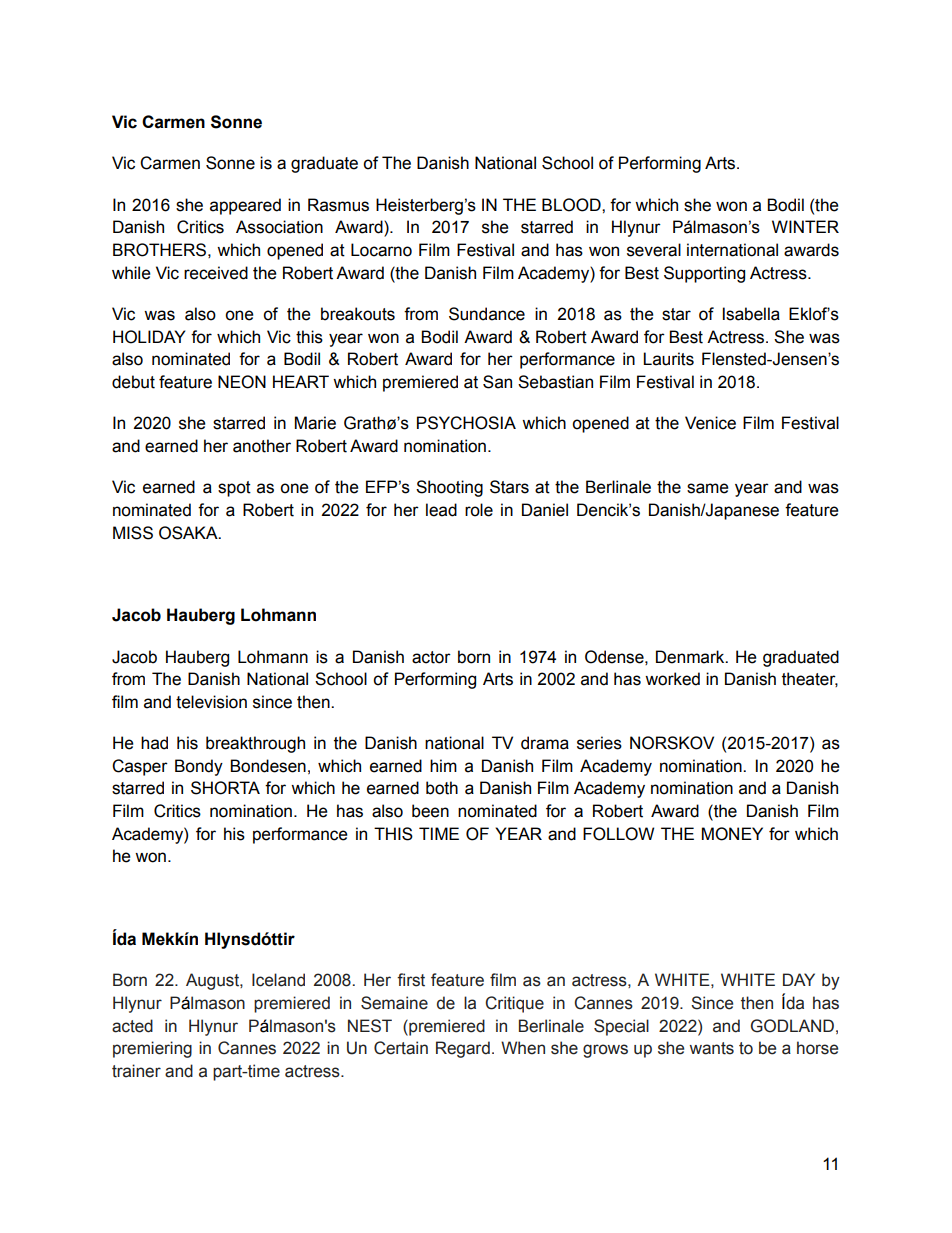 The height and width of the image is (1233, 952). Describe the element at coordinates (732, 834) in the image. I see `MONEY` at that location.
